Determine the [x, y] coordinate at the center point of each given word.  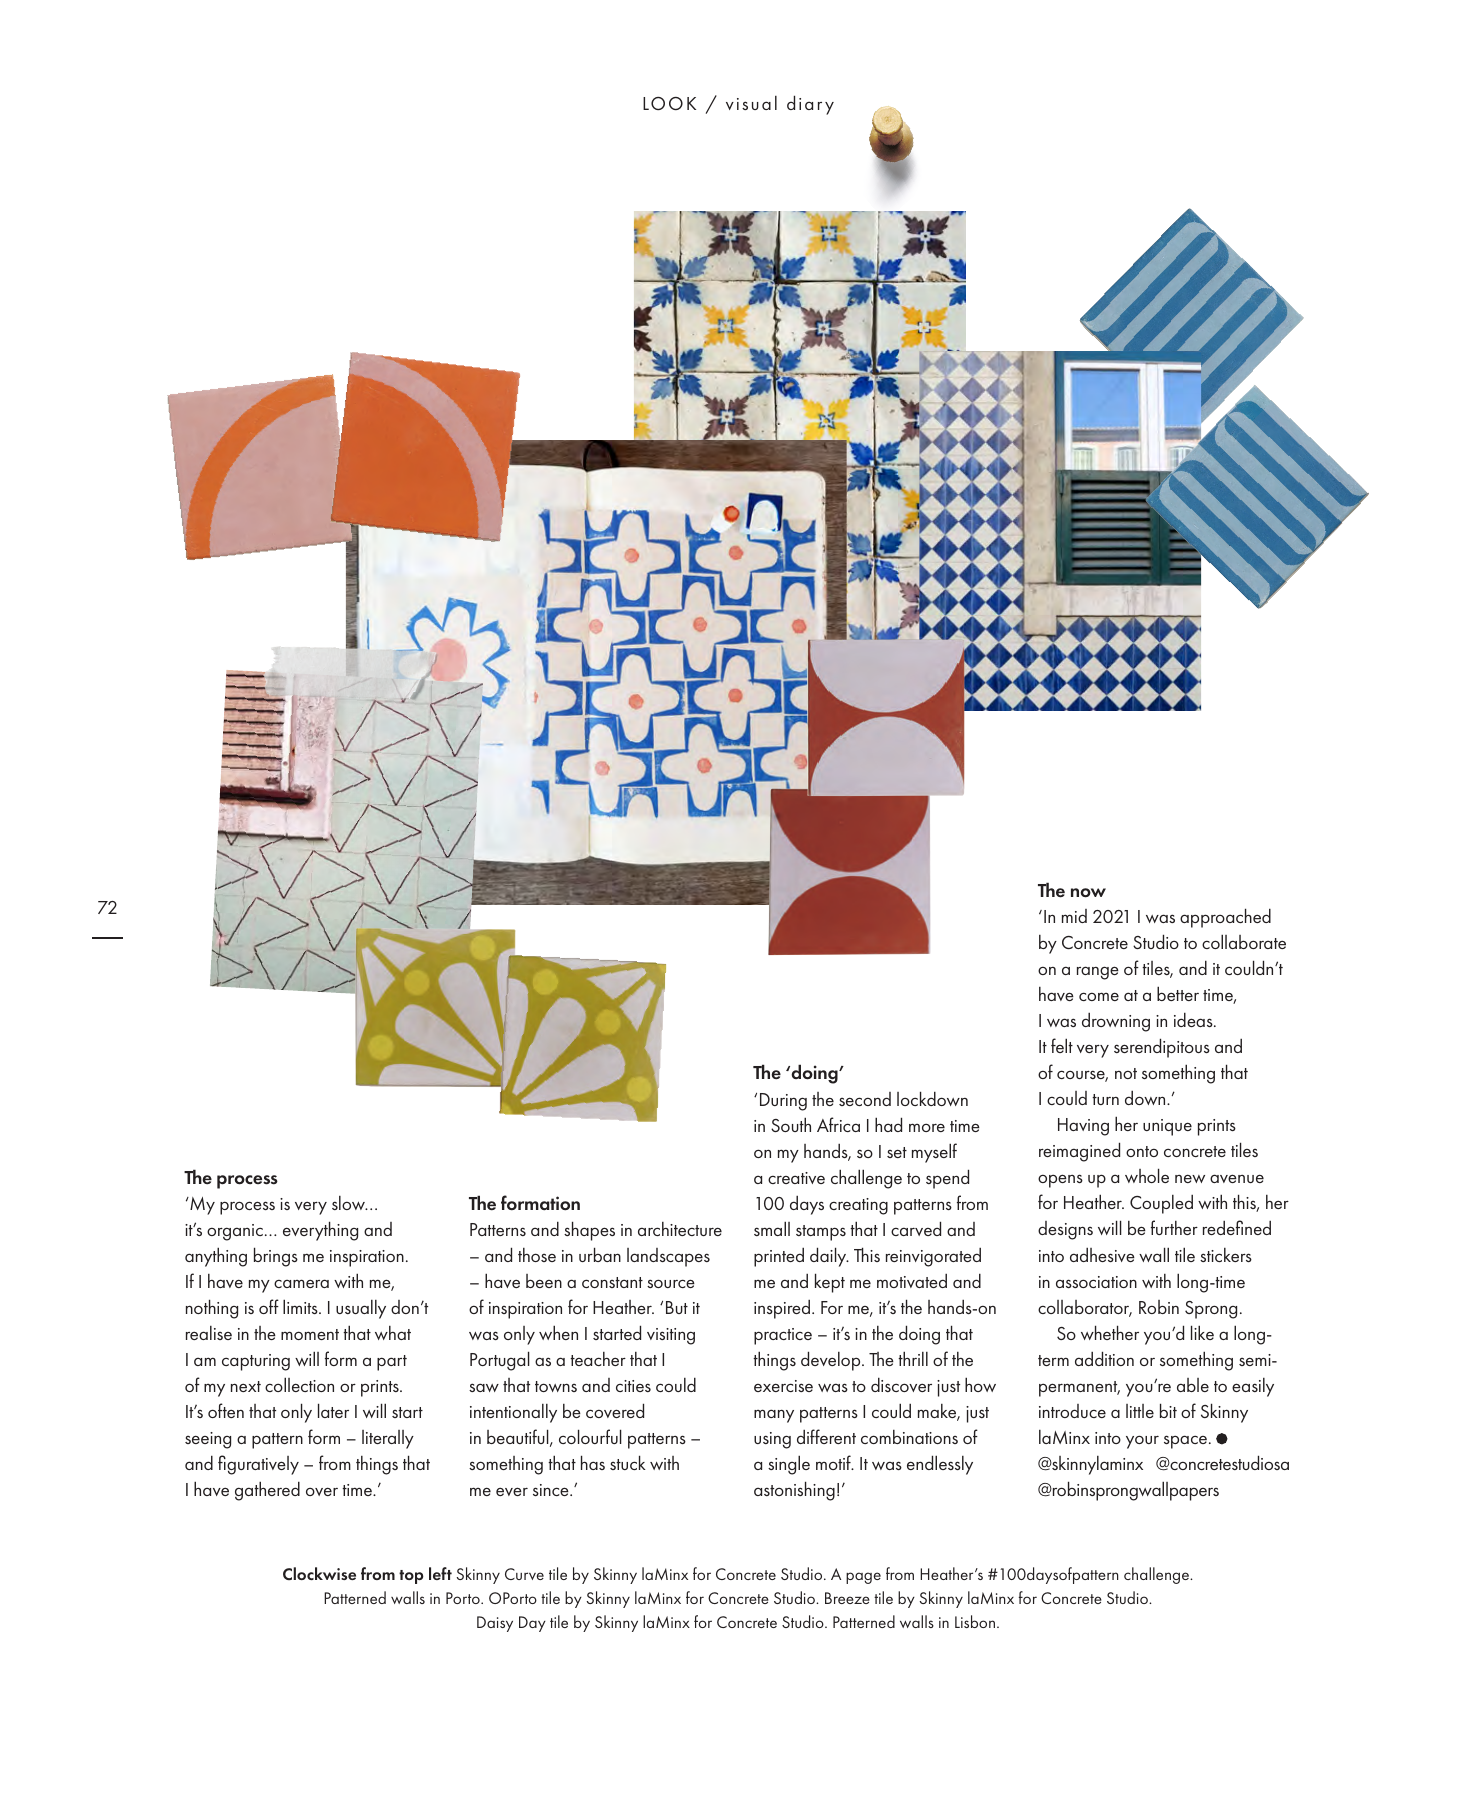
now [1088, 893]
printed [779, 1257]
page [863, 1578]
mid [1074, 916]
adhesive [1102, 1254]
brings [276, 1257]
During [783, 1102]
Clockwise [319, 1573]
